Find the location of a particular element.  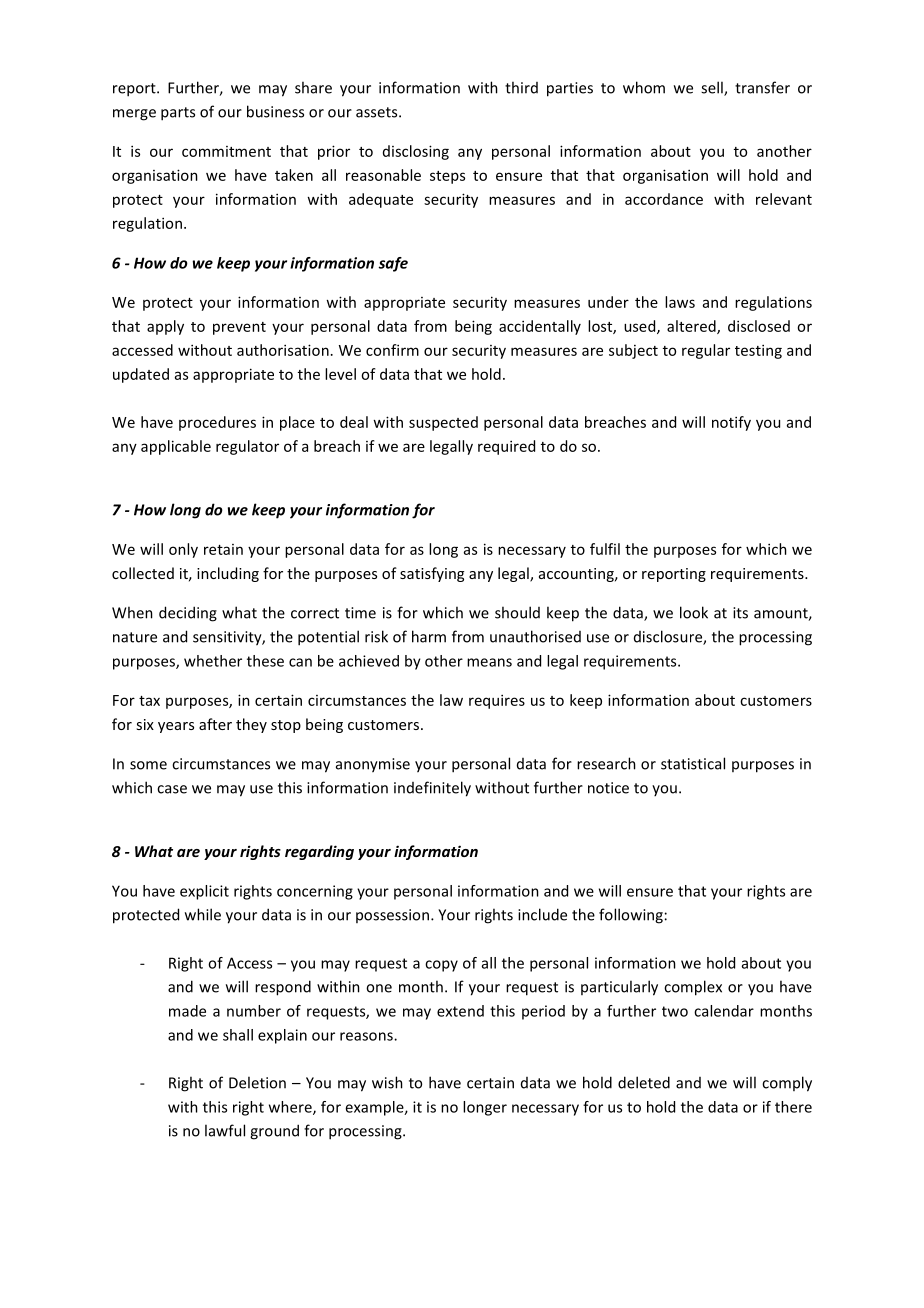

procedures is located at coordinates (217, 423).
